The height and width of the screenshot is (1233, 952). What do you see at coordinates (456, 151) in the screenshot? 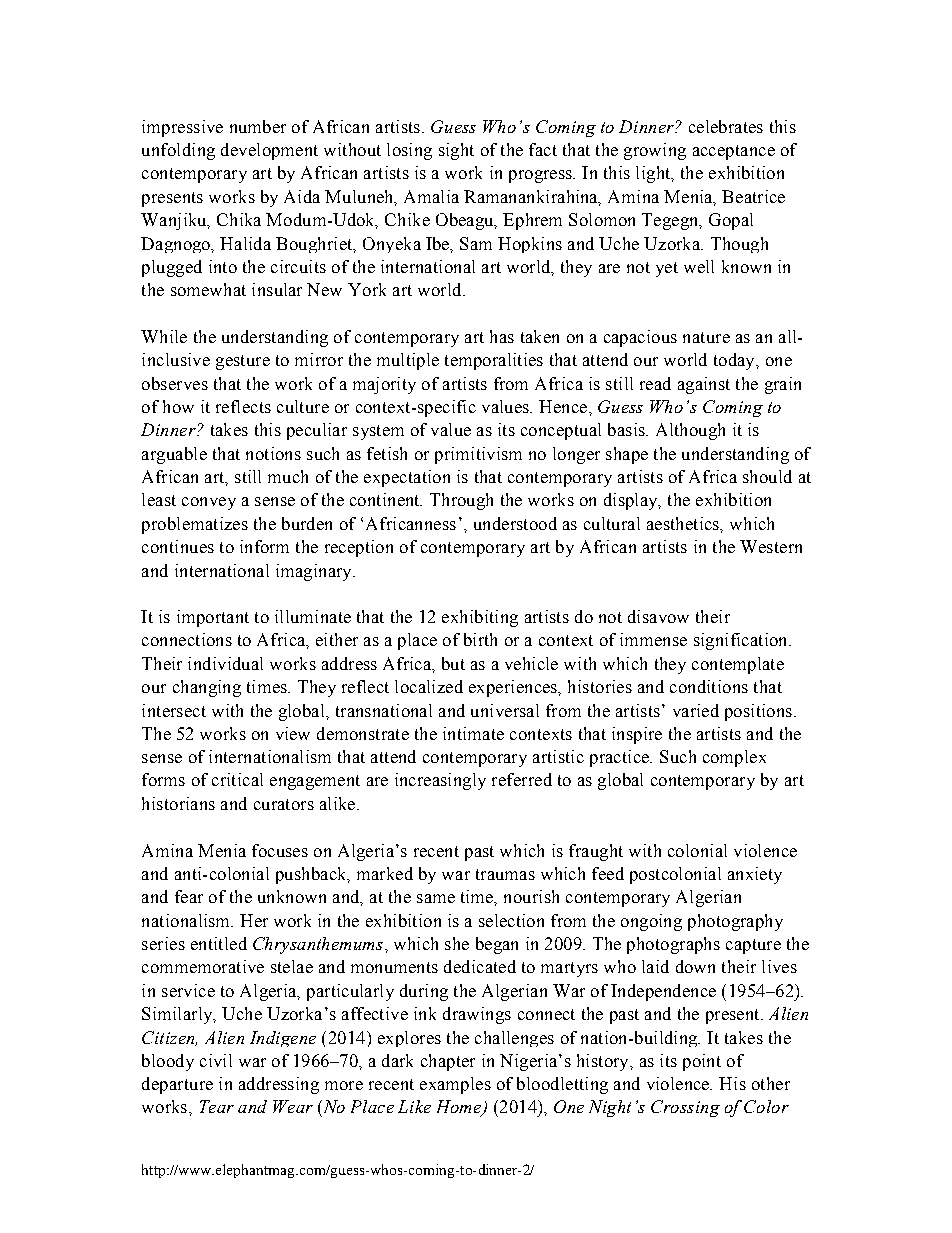
I see `sight` at bounding box center [456, 151].
